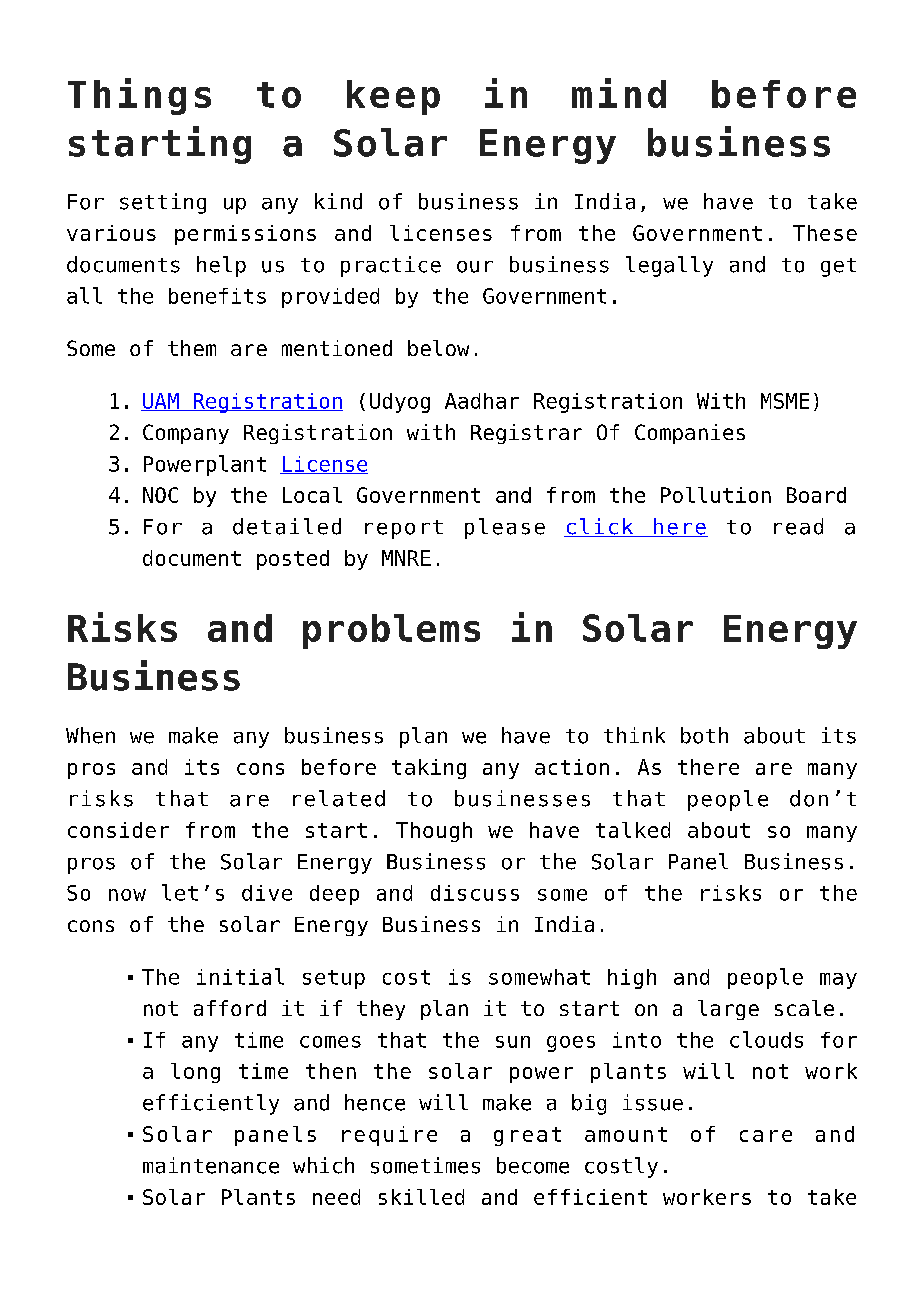 The height and width of the image is (1308, 924). I want to click on problems, so click(391, 631).
